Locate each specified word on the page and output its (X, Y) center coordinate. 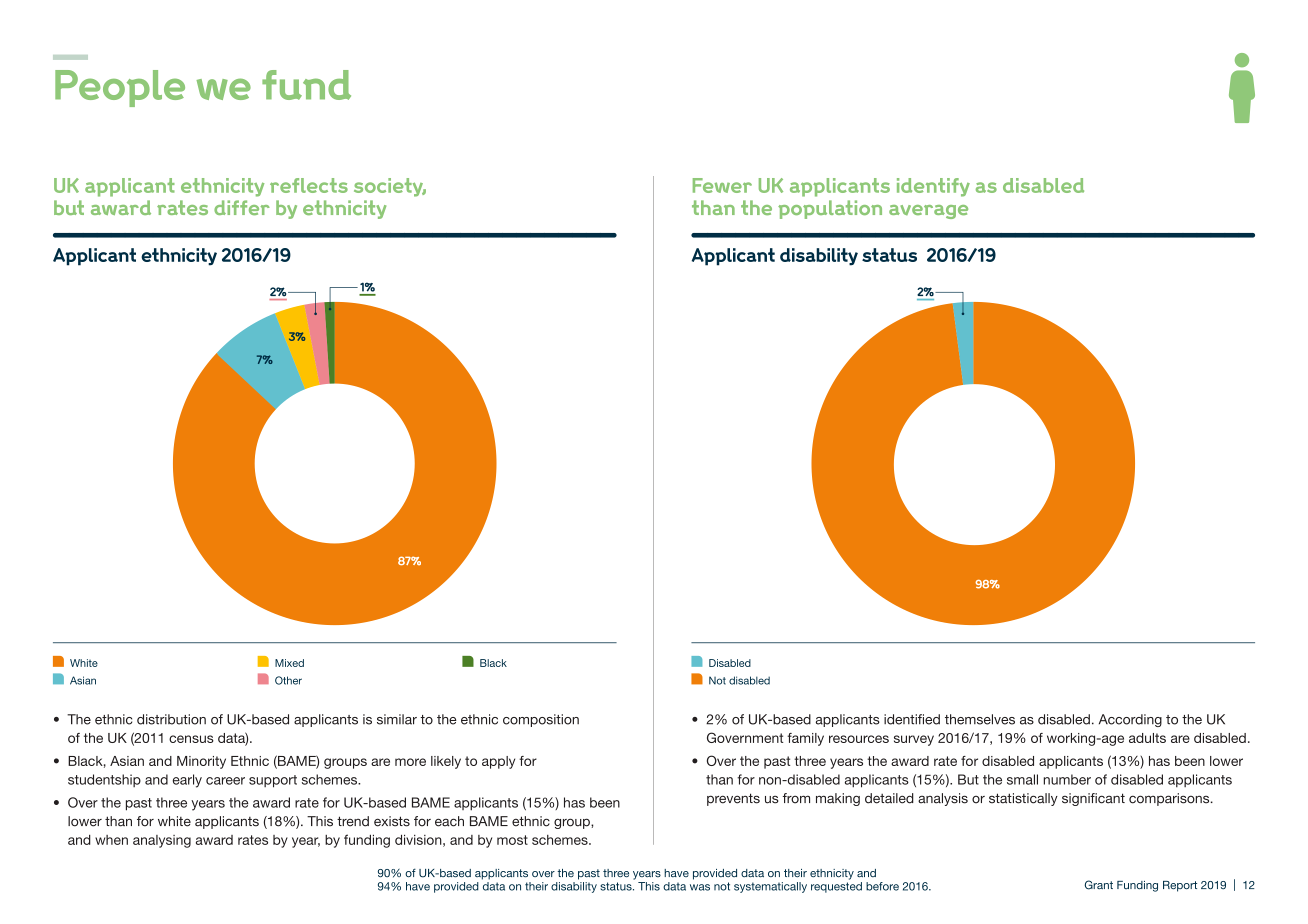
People (120, 88)
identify (933, 187)
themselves (980, 719)
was (700, 887)
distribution (171, 719)
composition (541, 720)
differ (242, 207)
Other (288, 680)
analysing (162, 841)
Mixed (289, 663)
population (830, 209)
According (1130, 720)
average (928, 212)
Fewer (722, 185)
